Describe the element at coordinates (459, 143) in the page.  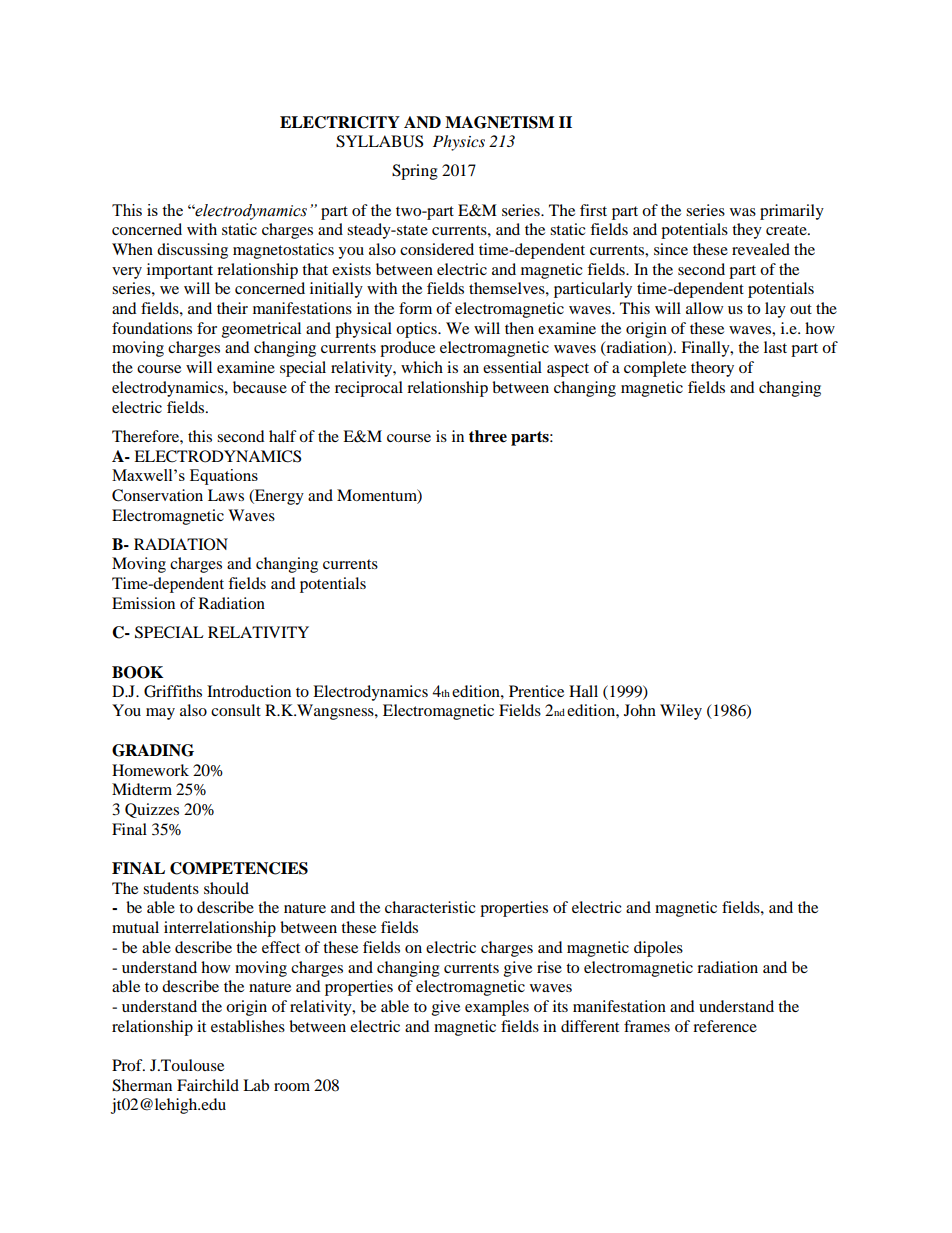
I see `Physics` at that location.
